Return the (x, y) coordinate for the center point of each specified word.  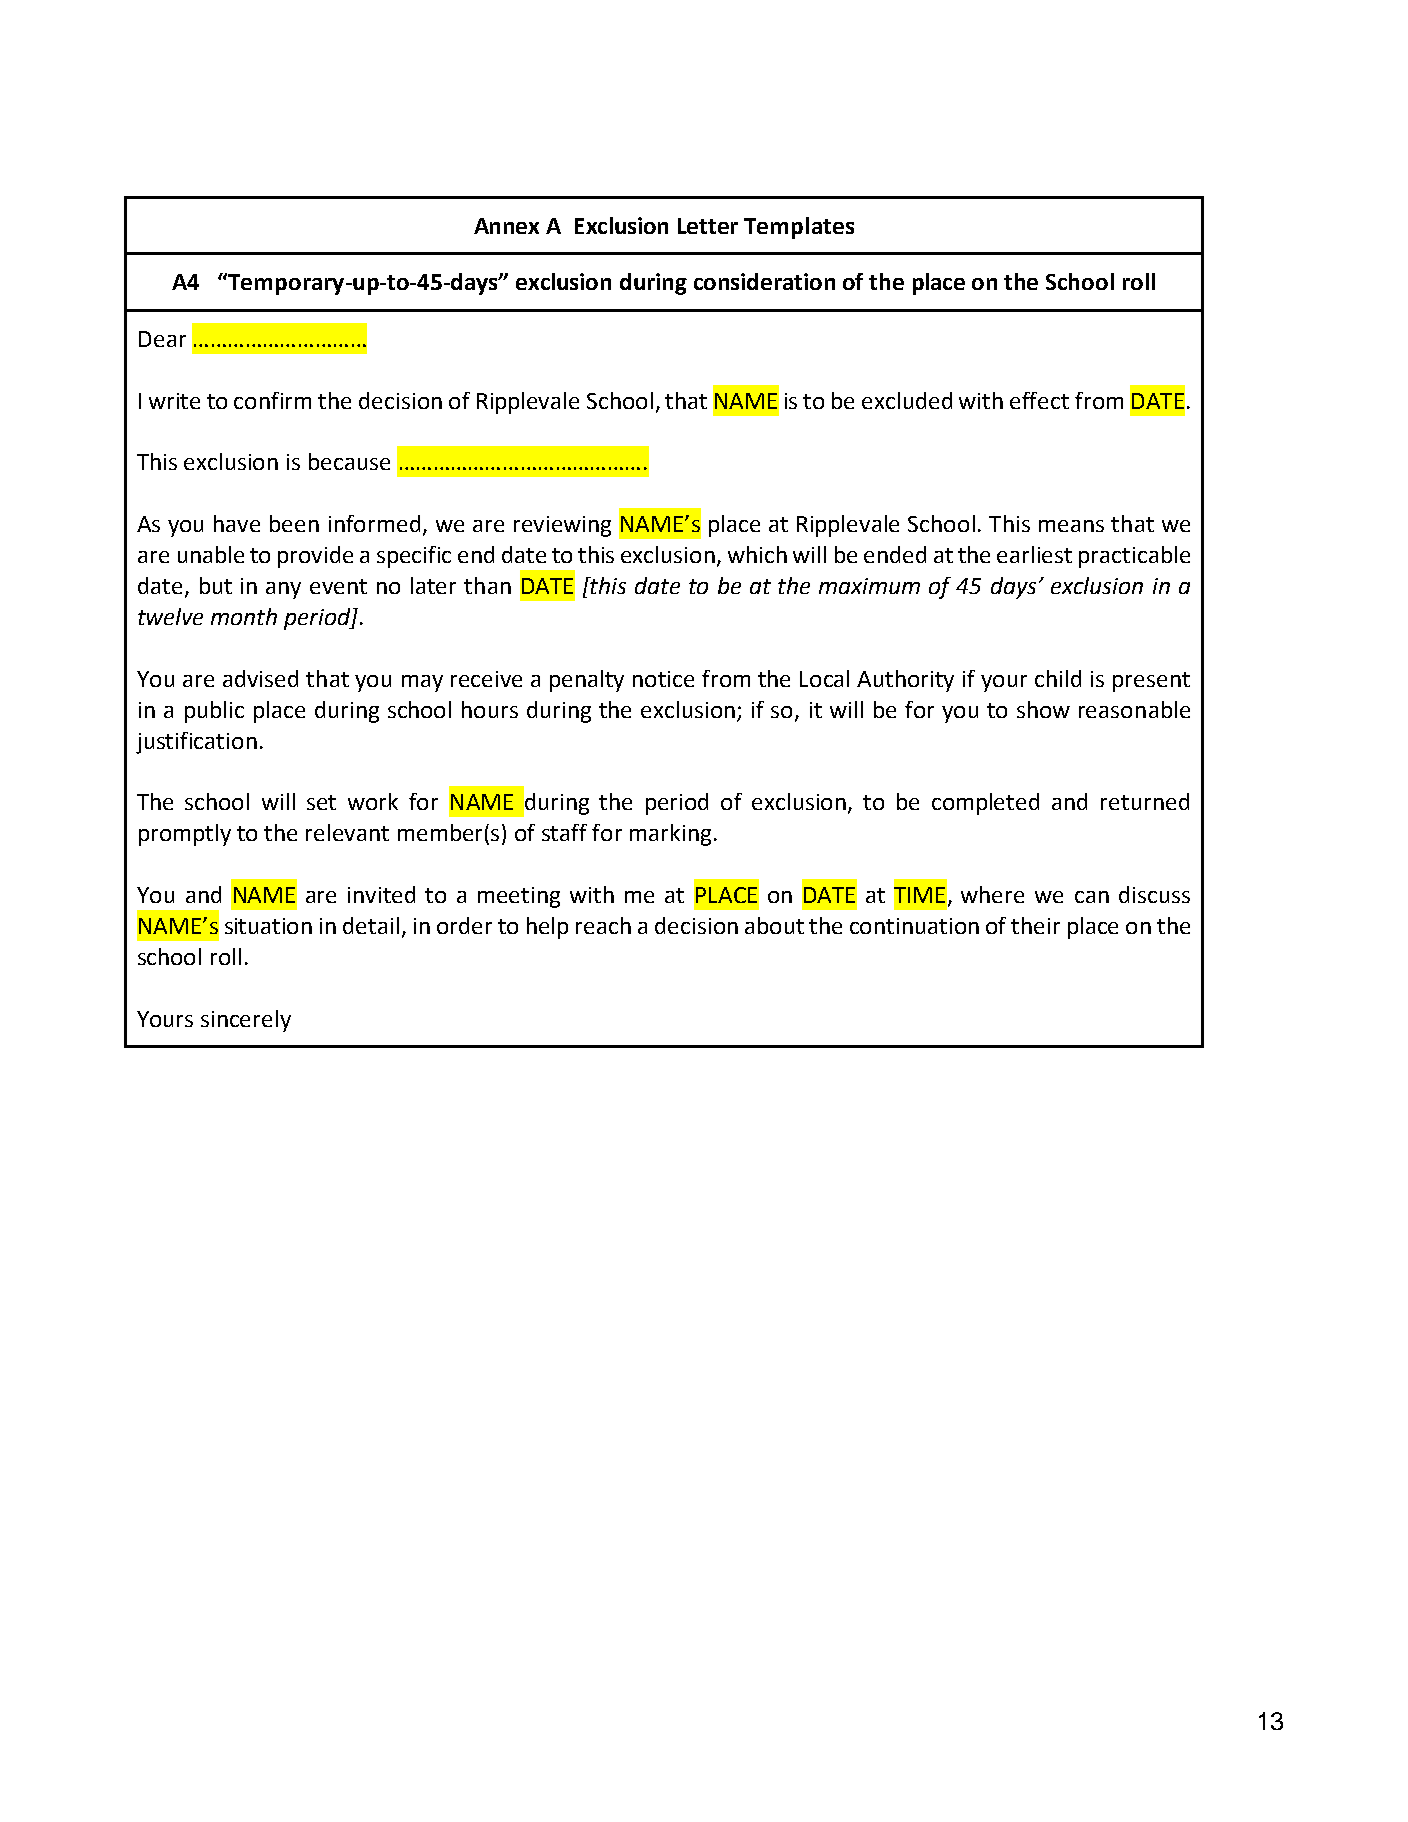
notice (663, 679)
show (1043, 709)
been (294, 523)
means (1071, 526)
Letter (708, 226)
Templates (799, 228)
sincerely (246, 1021)
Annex (506, 226)
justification (196, 743)
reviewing (562, 526)
